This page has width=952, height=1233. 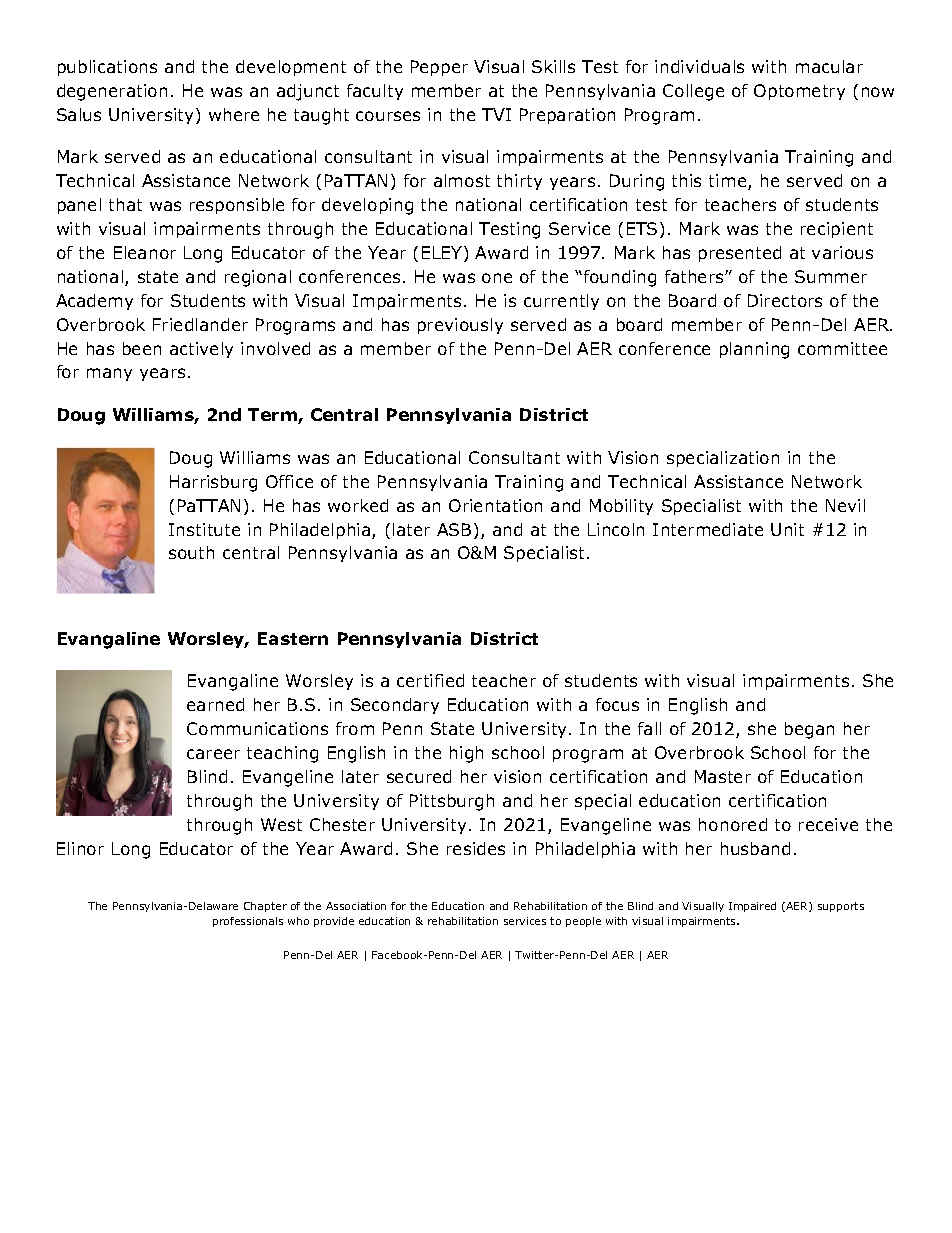 I want to click on Orientation, so click(x=495, y=505).
